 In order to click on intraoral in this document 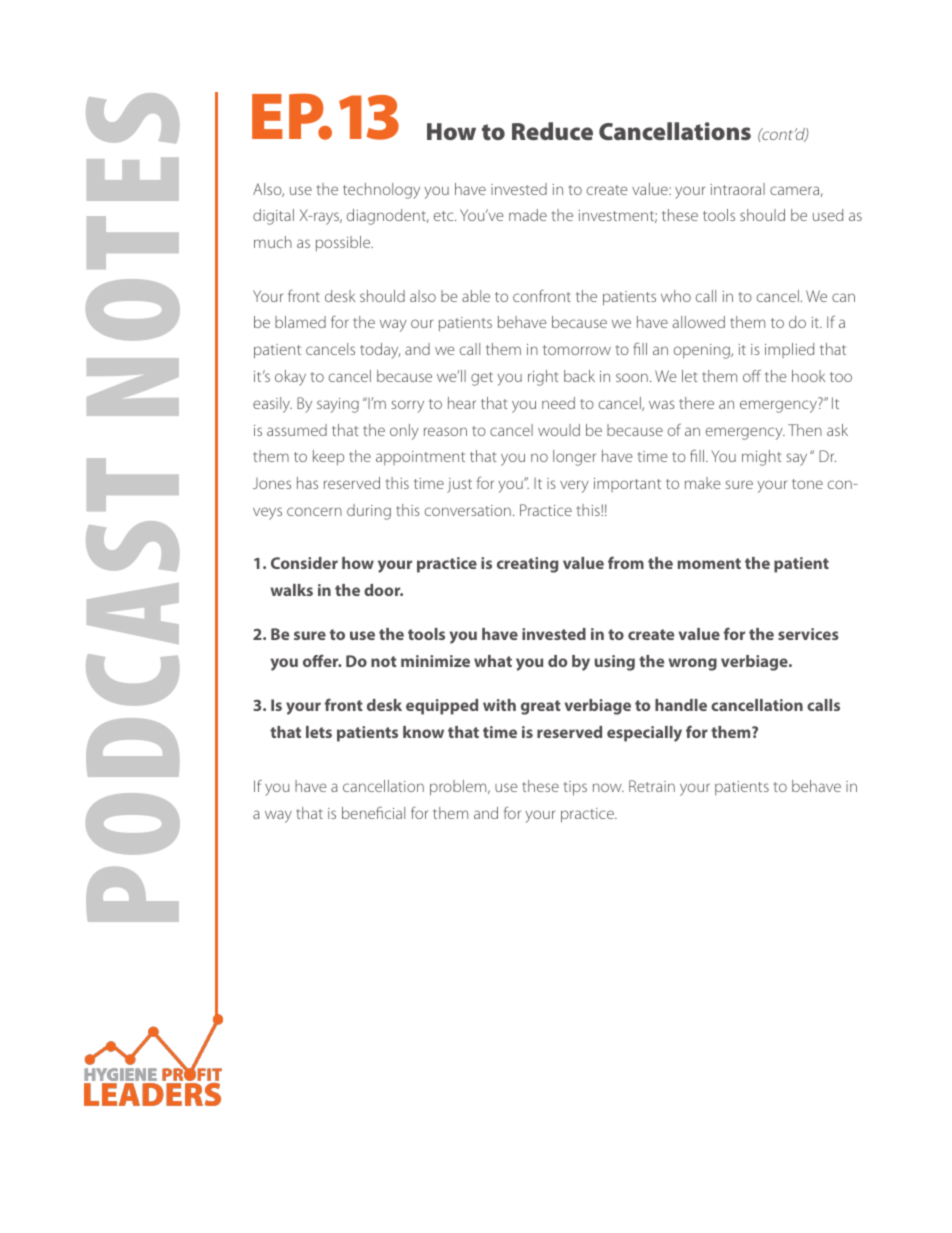, I will do `click(737, 189)`.
